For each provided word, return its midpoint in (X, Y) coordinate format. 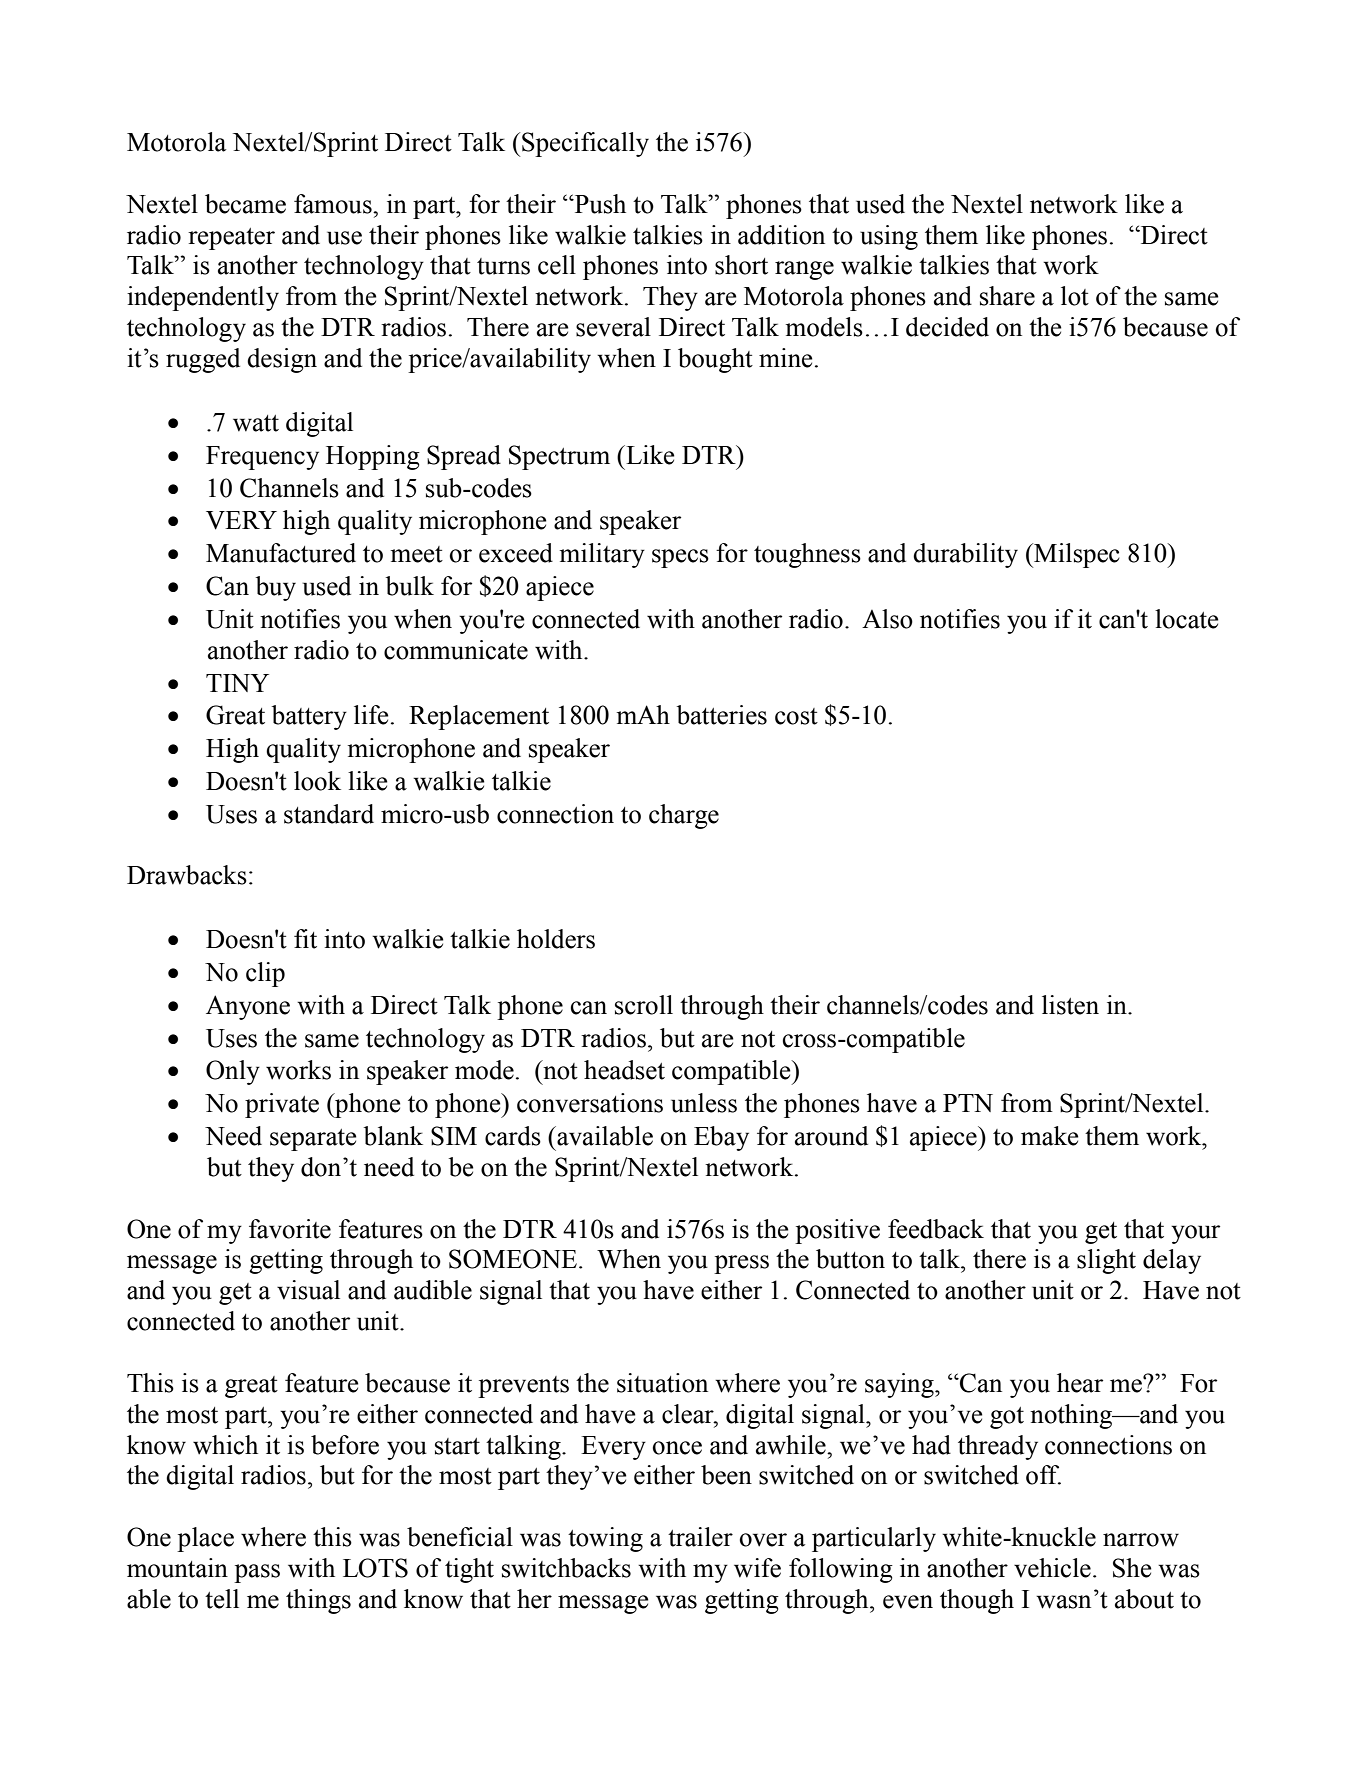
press (741, 1264)
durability (965, 555)
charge (684, 816)
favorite (290, 1229)
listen (1070, 1005)
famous (334, 204)
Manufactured (281, 553)
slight (1106, 1261)
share (1007, 296)
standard (329, 814)
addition (781, 235)
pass (257, 1573)
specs (680, 558)
